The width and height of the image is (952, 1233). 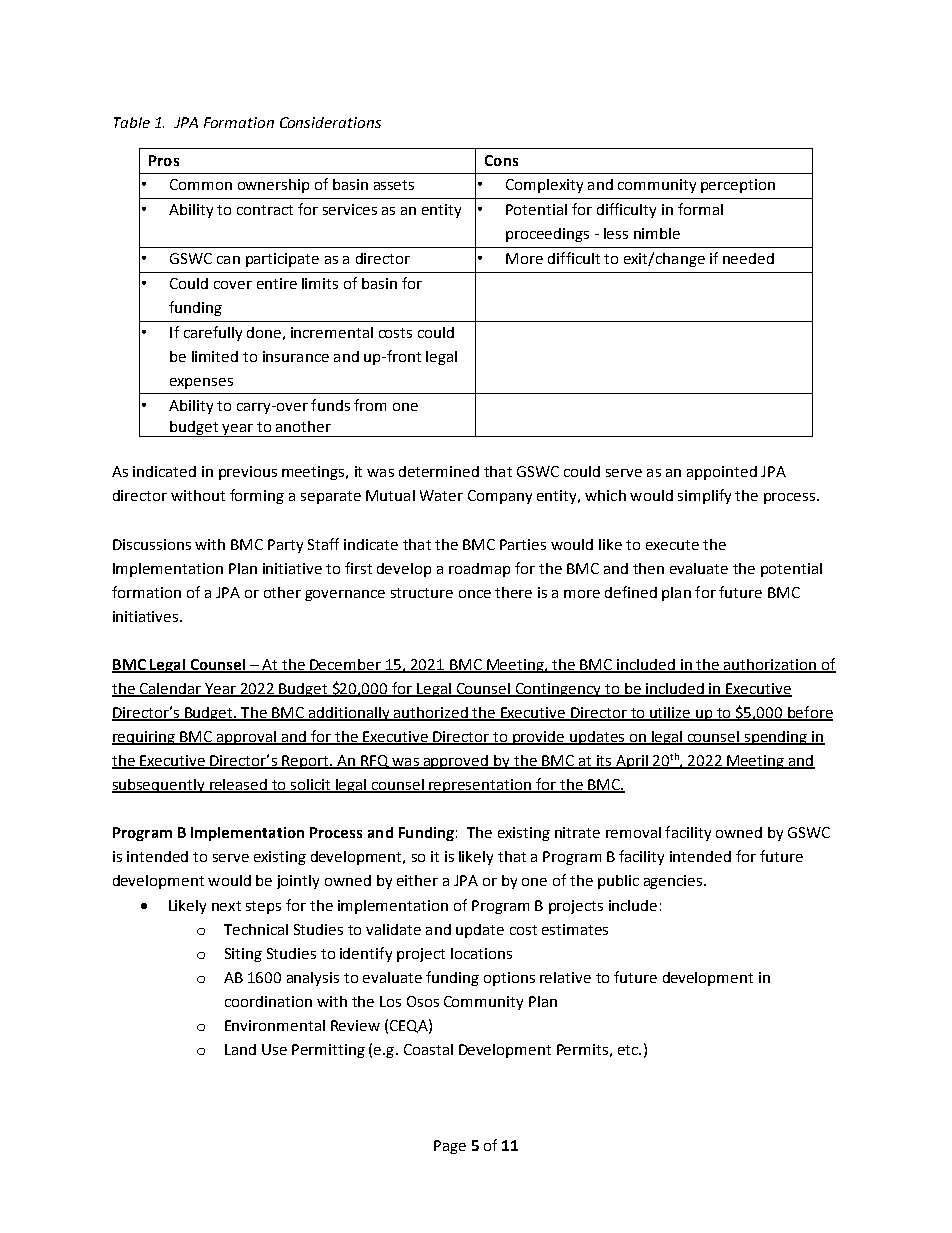 I want to click on Page, so click(x=450, y=1147).
